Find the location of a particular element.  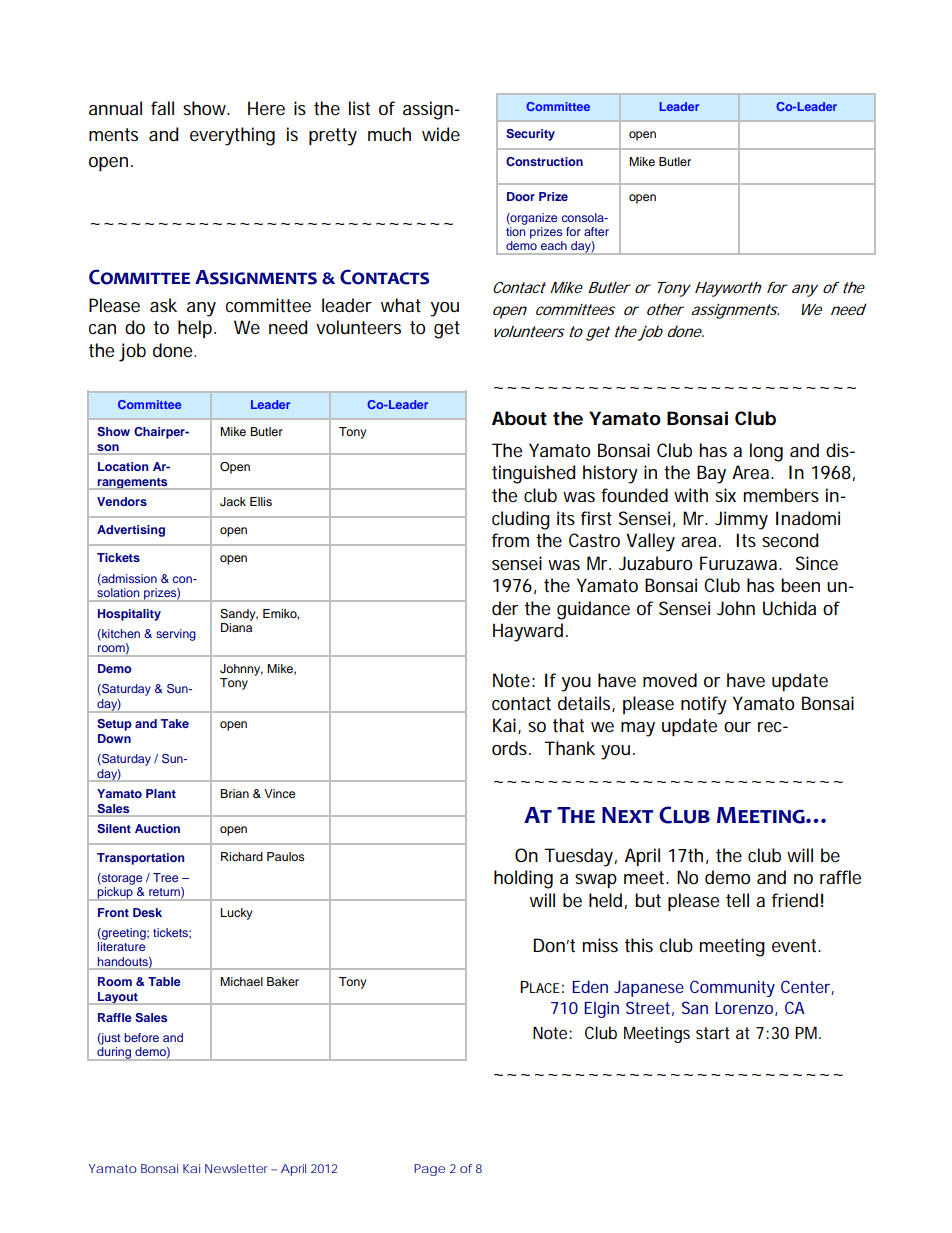

wide is located at coordinates (441, 134).
